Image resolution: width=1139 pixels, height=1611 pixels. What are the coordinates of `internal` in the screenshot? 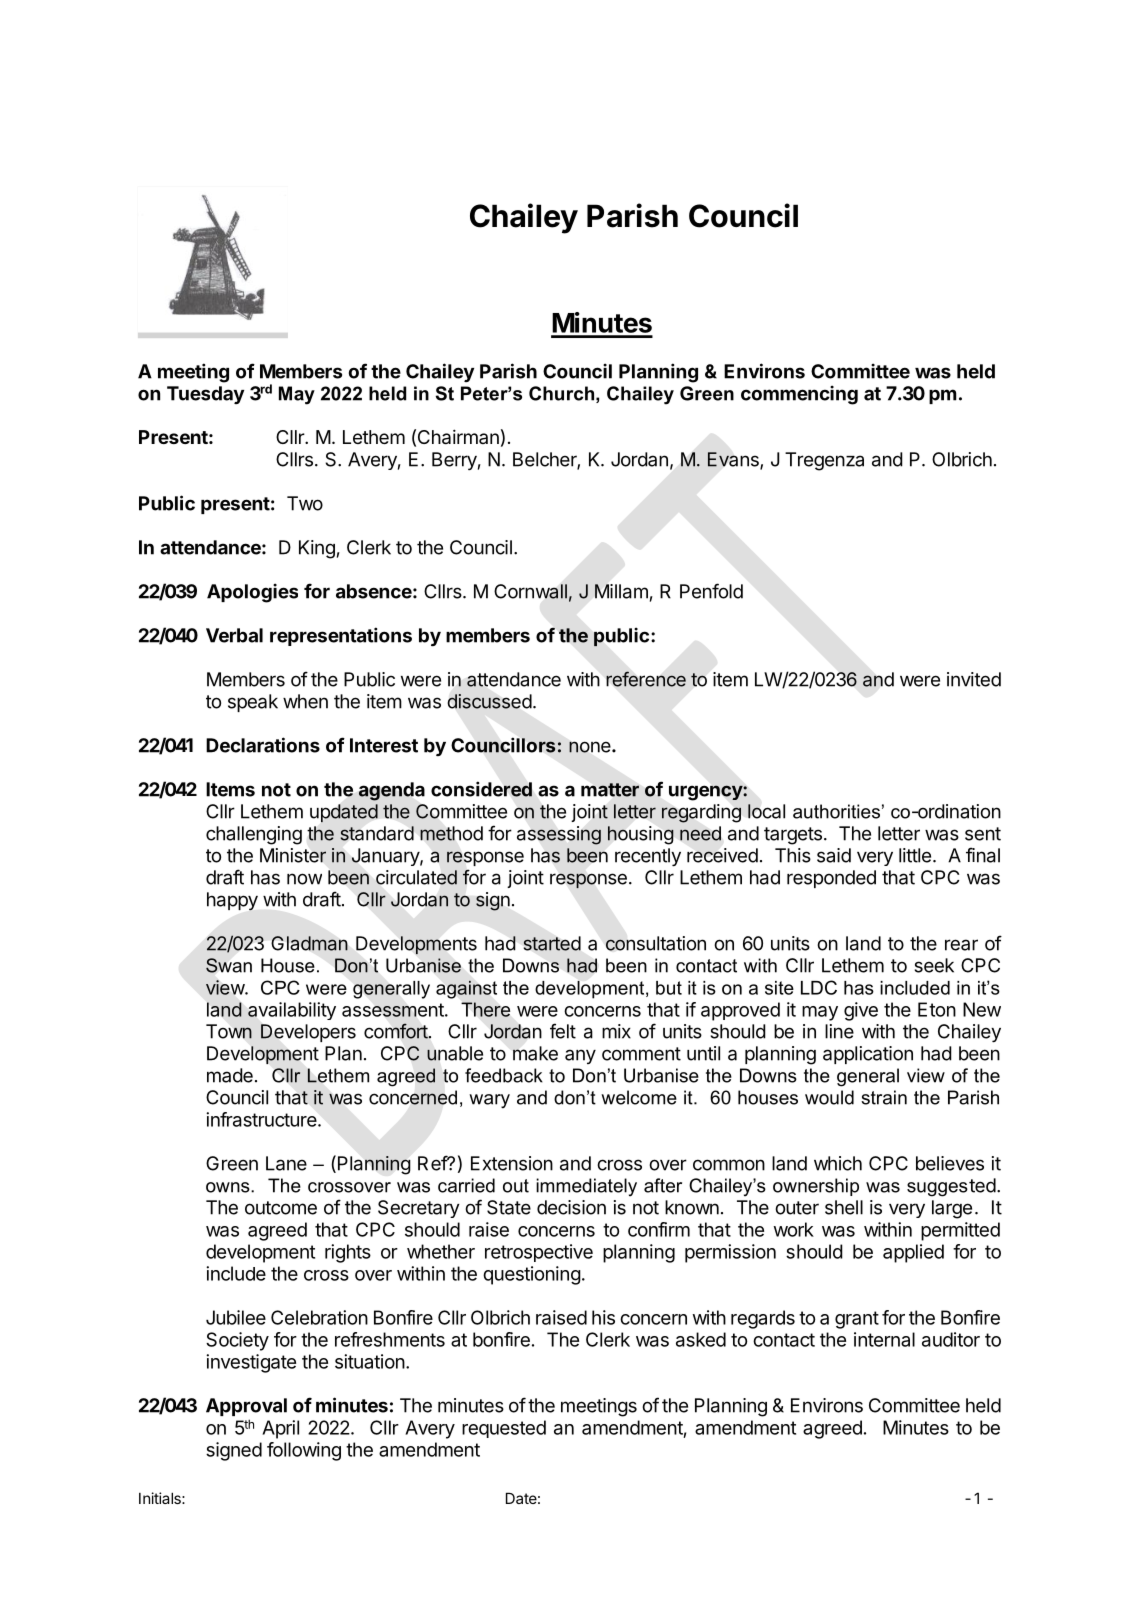 It's located at (884, 1339).
